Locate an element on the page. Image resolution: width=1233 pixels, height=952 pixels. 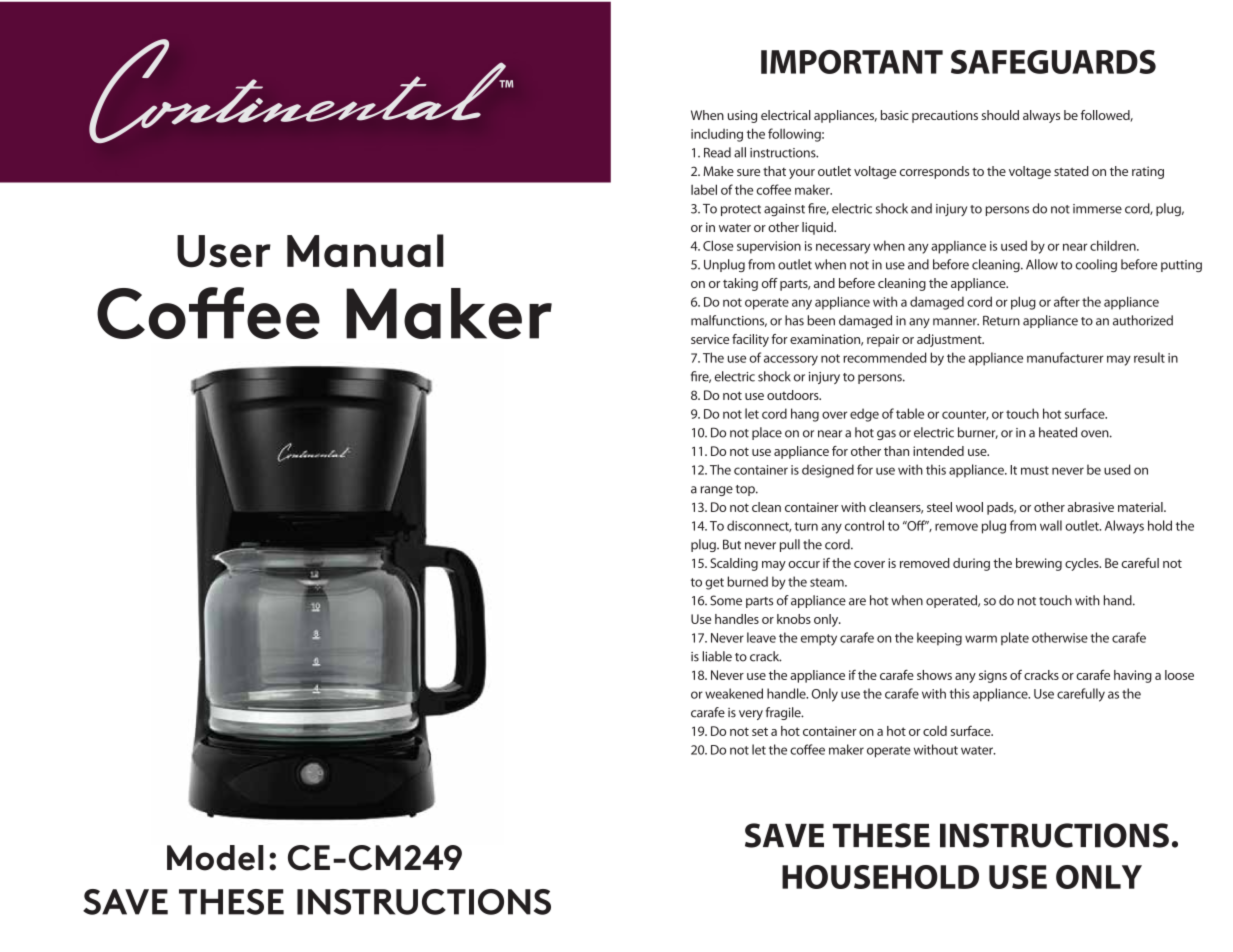
place is located at coordinates (767, 433).
